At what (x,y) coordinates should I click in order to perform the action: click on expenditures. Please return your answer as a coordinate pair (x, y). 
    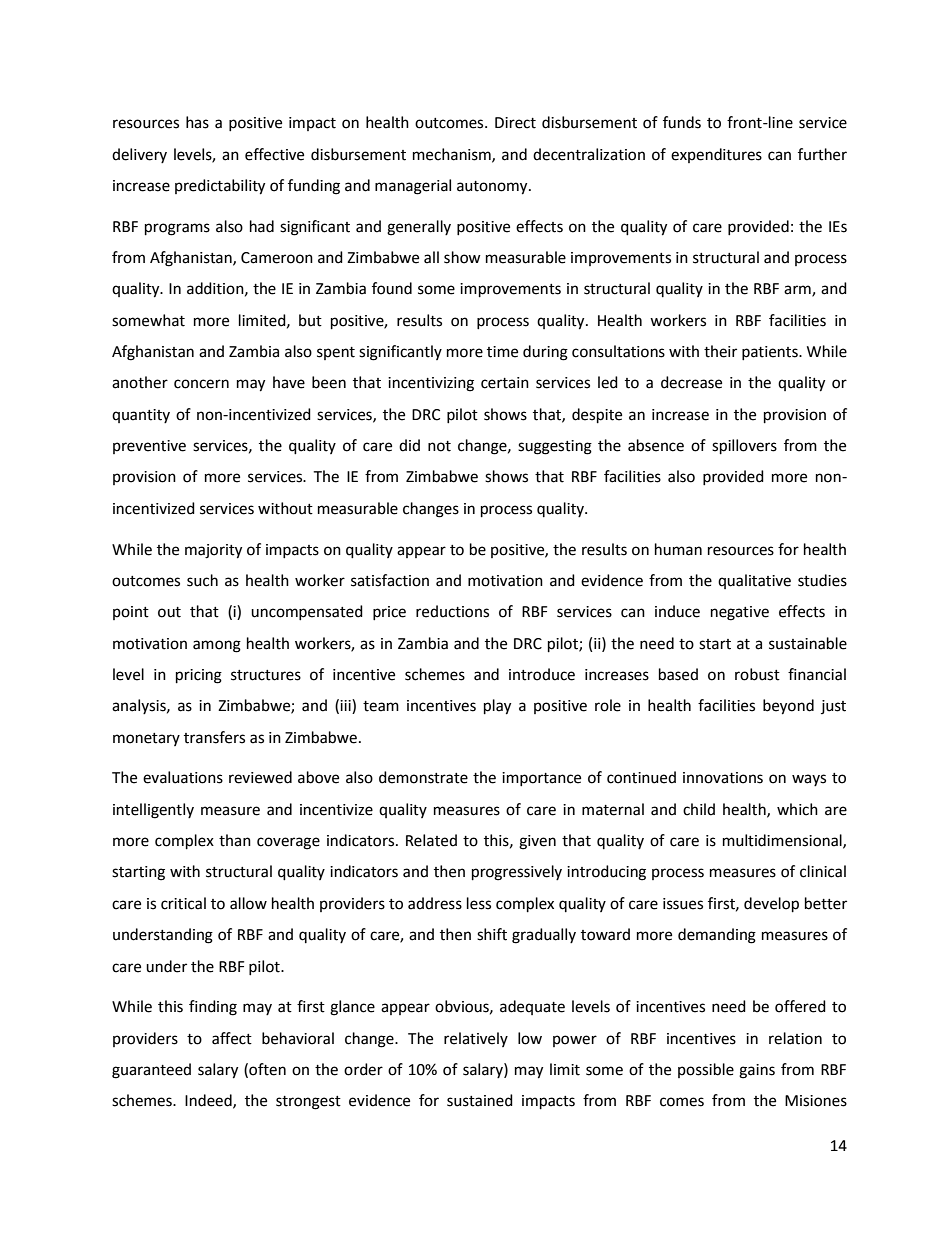
    Looking at the image, I should click on (716, 155).
